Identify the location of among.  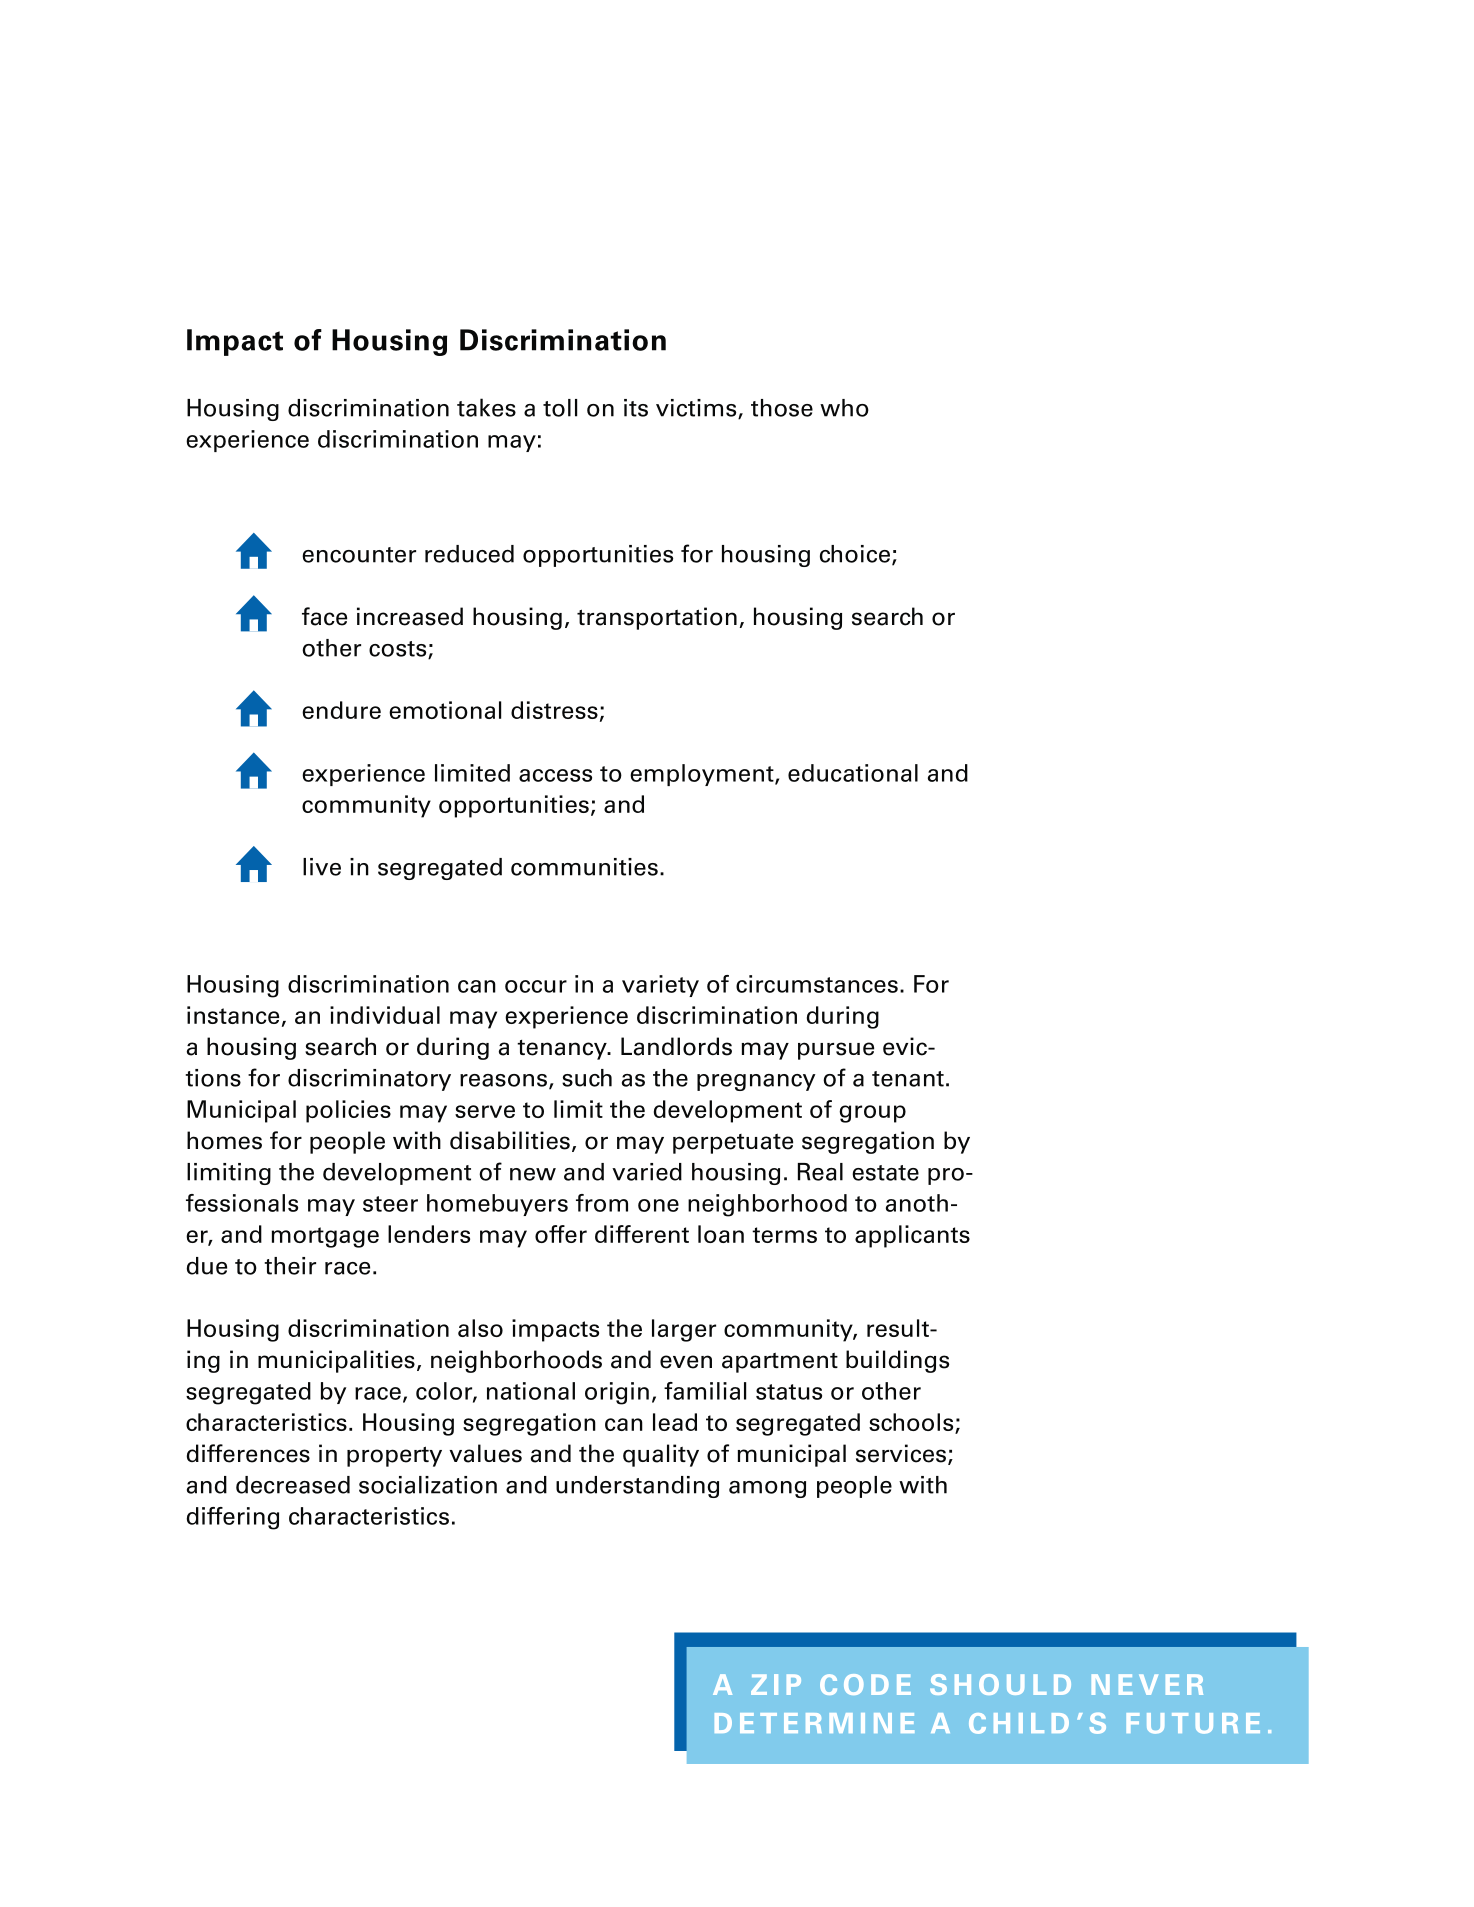
(767, 1489).
